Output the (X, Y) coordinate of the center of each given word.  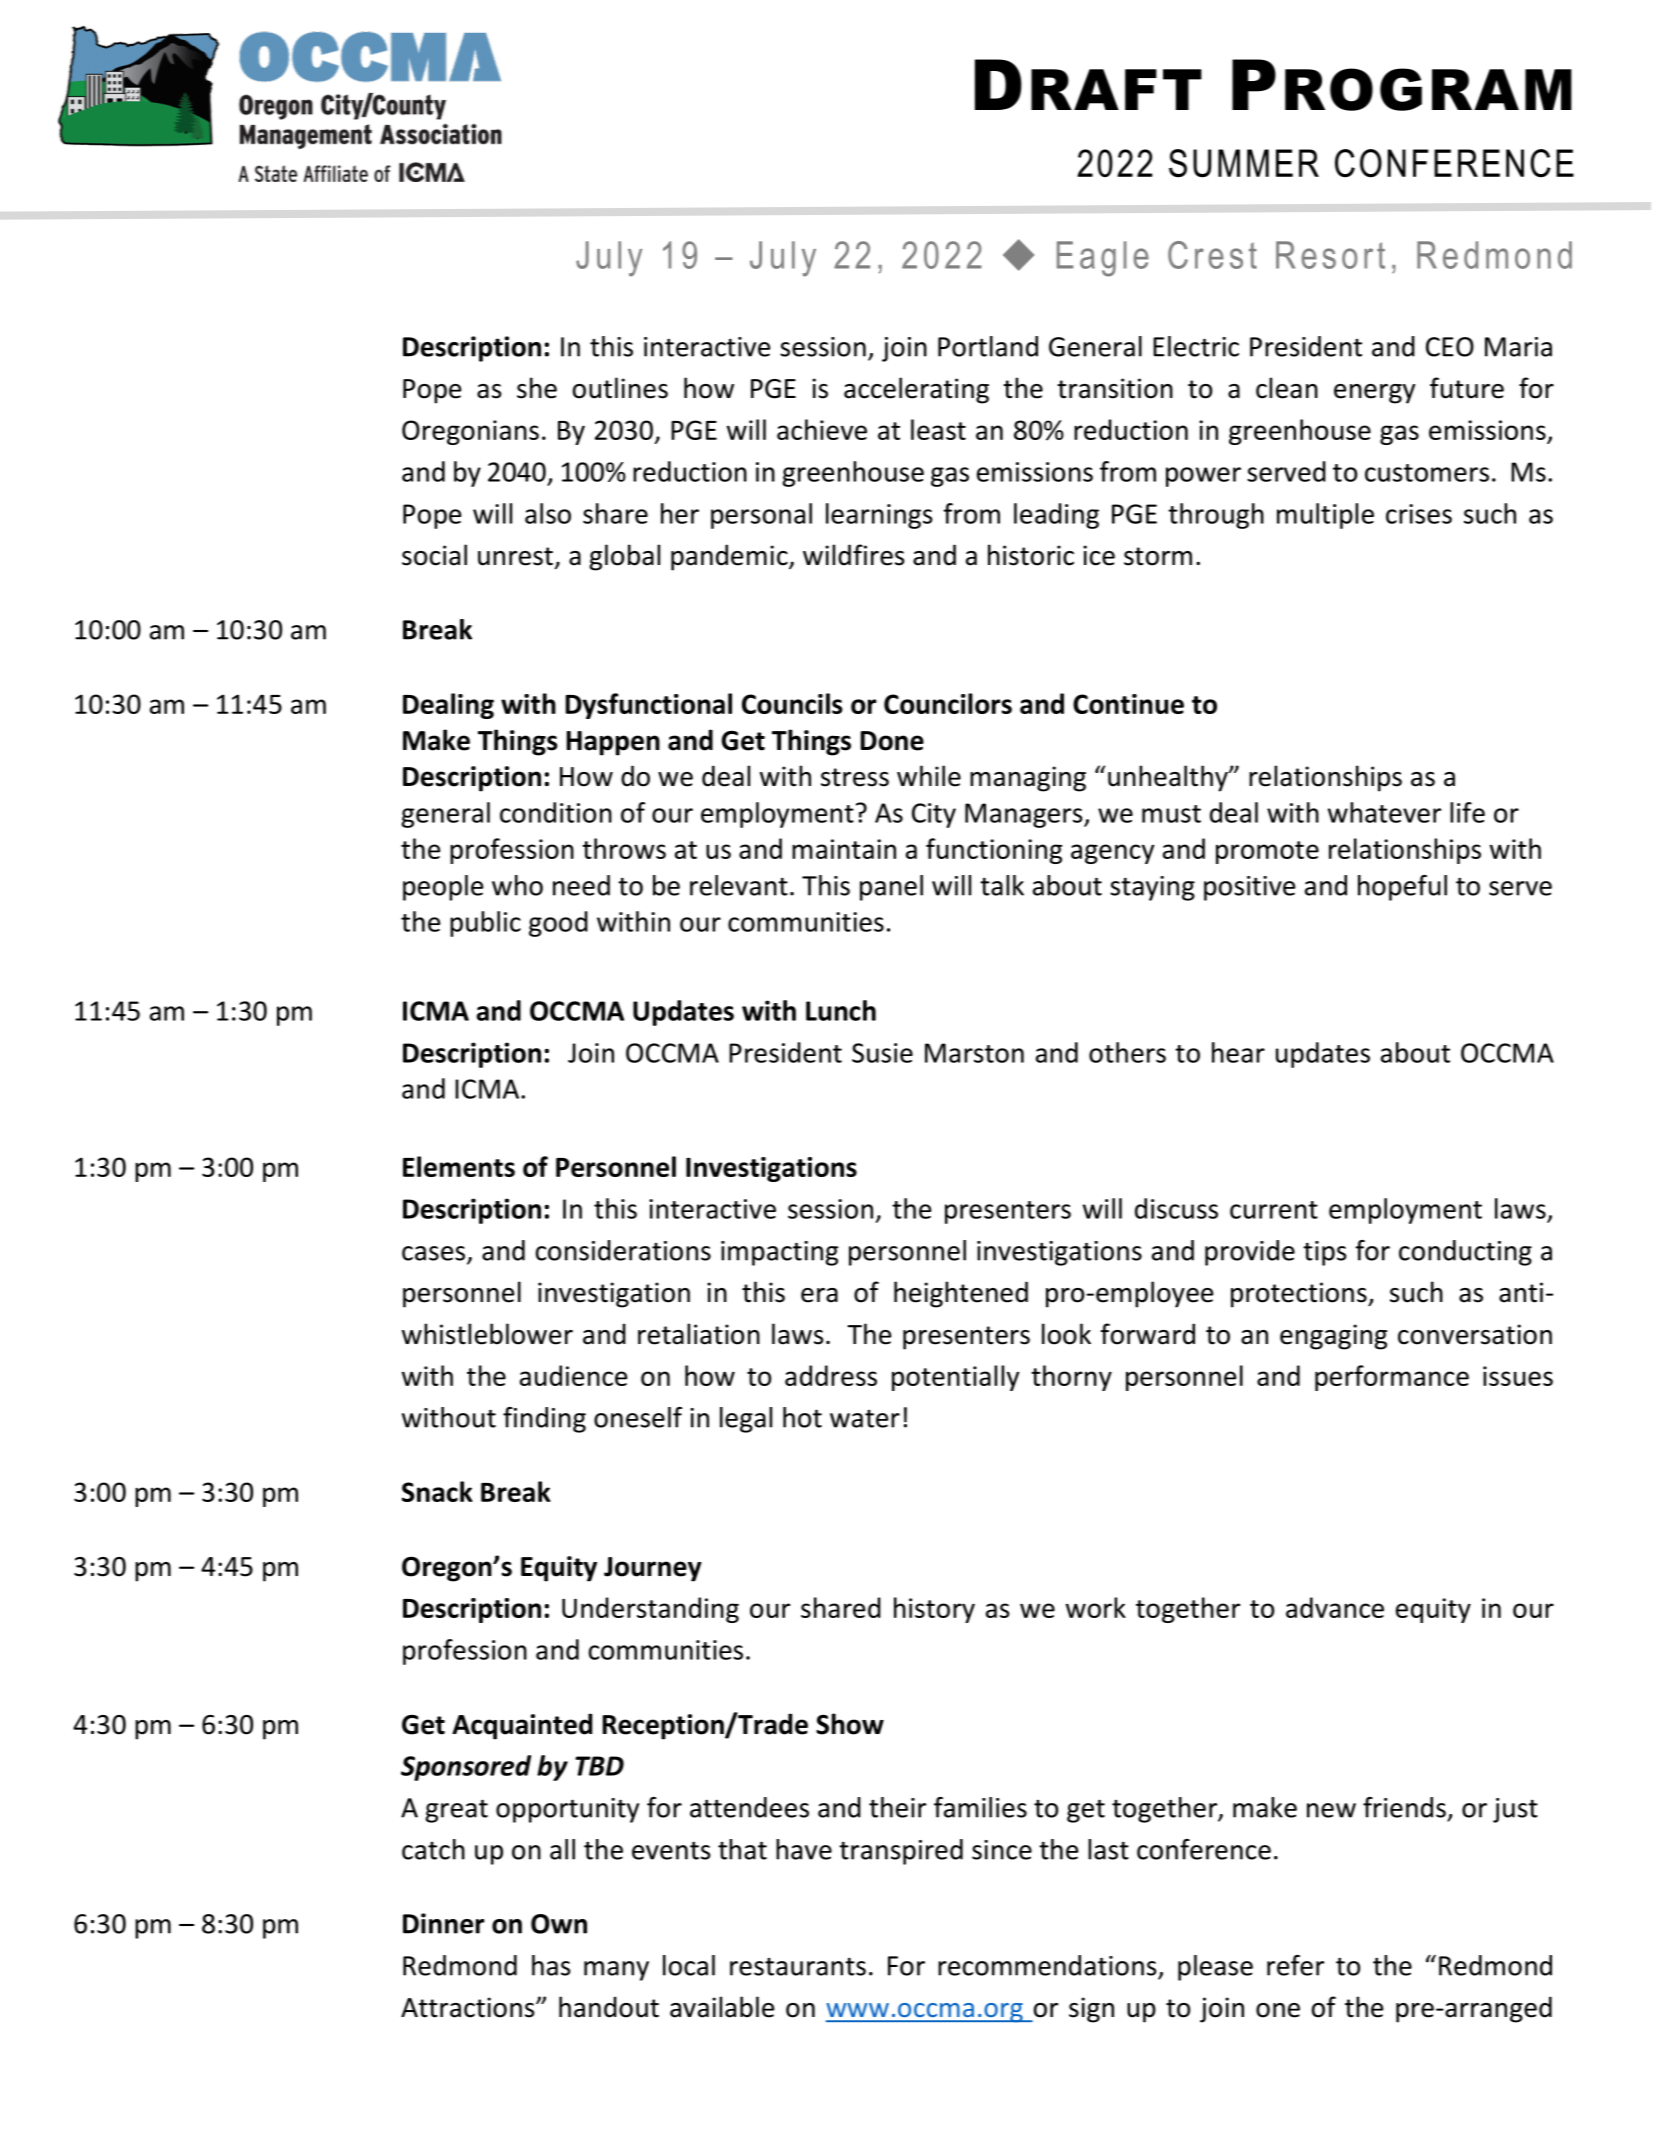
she (537, 388)
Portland (988, 346)
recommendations (1047, 1965)
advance (1335, 1607)
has (551, 1965)
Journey (653, 1569)
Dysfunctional (649, 706)
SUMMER (1244, 163)
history (934, 1610)
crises (1419, 514)
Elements (459, 1166)
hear (1238, 1052)
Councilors (948, 703)
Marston (974, 1053)
